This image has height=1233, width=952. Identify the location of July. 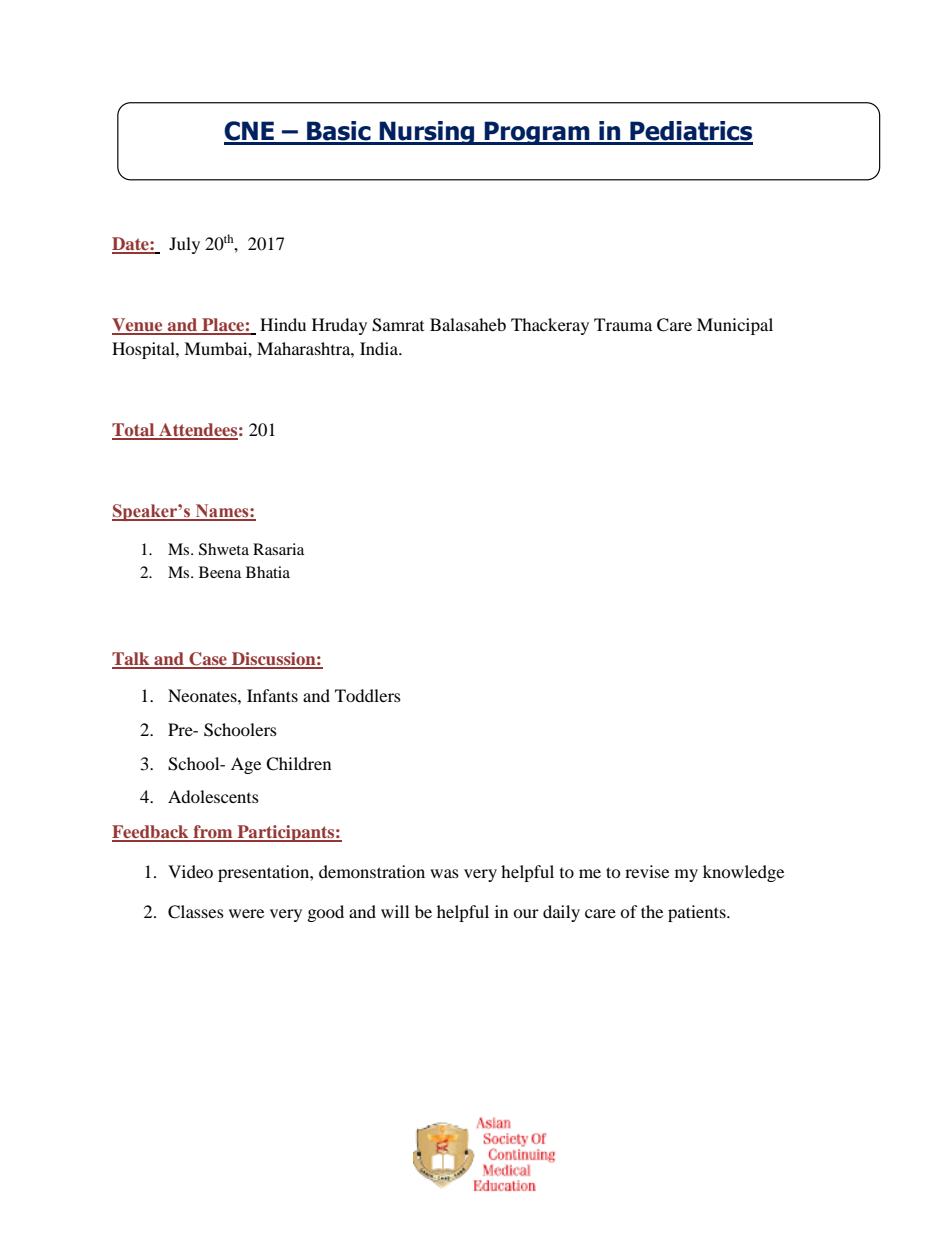
(184, 245).
